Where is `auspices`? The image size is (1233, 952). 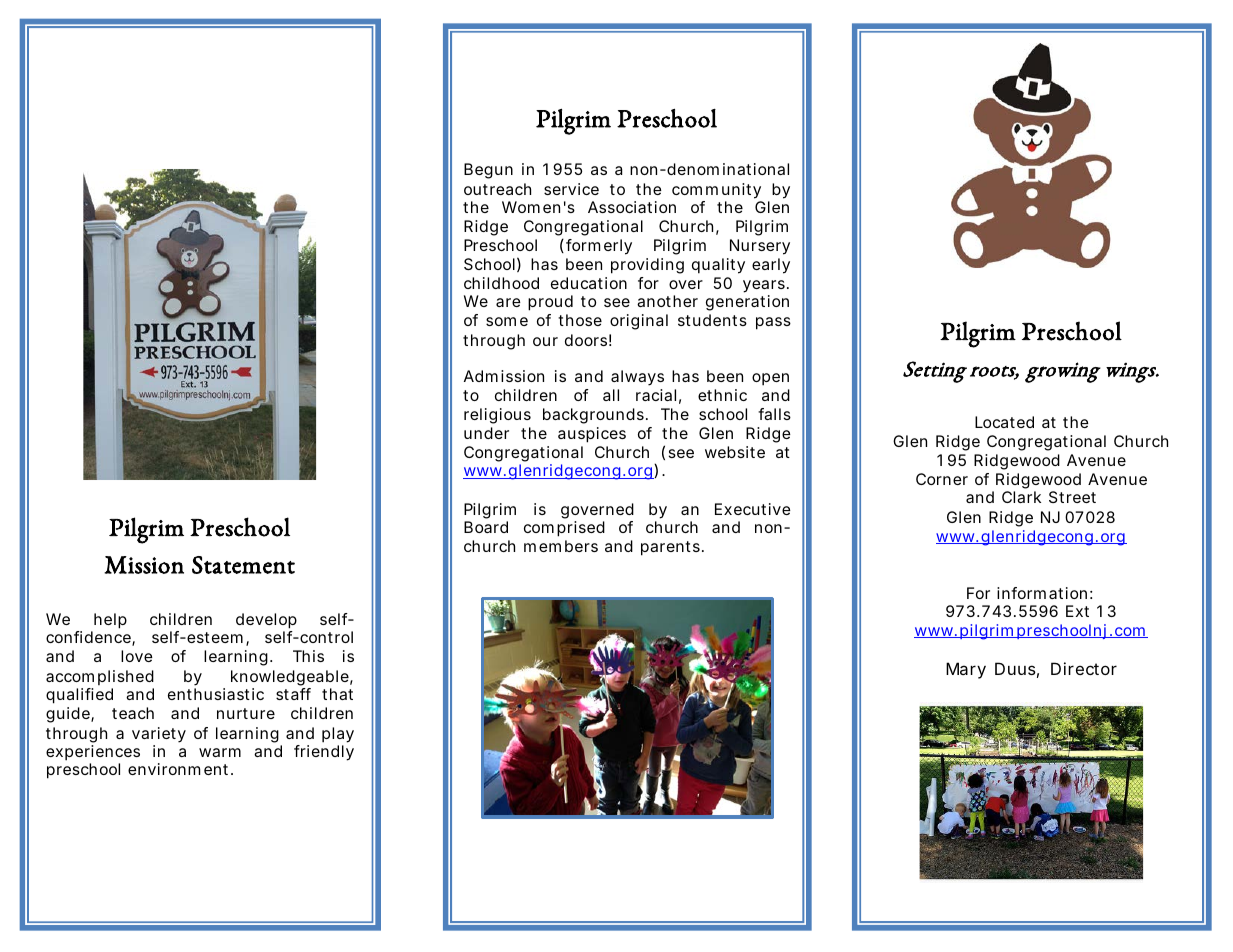 auspices is located at coordinates (592, 435).
